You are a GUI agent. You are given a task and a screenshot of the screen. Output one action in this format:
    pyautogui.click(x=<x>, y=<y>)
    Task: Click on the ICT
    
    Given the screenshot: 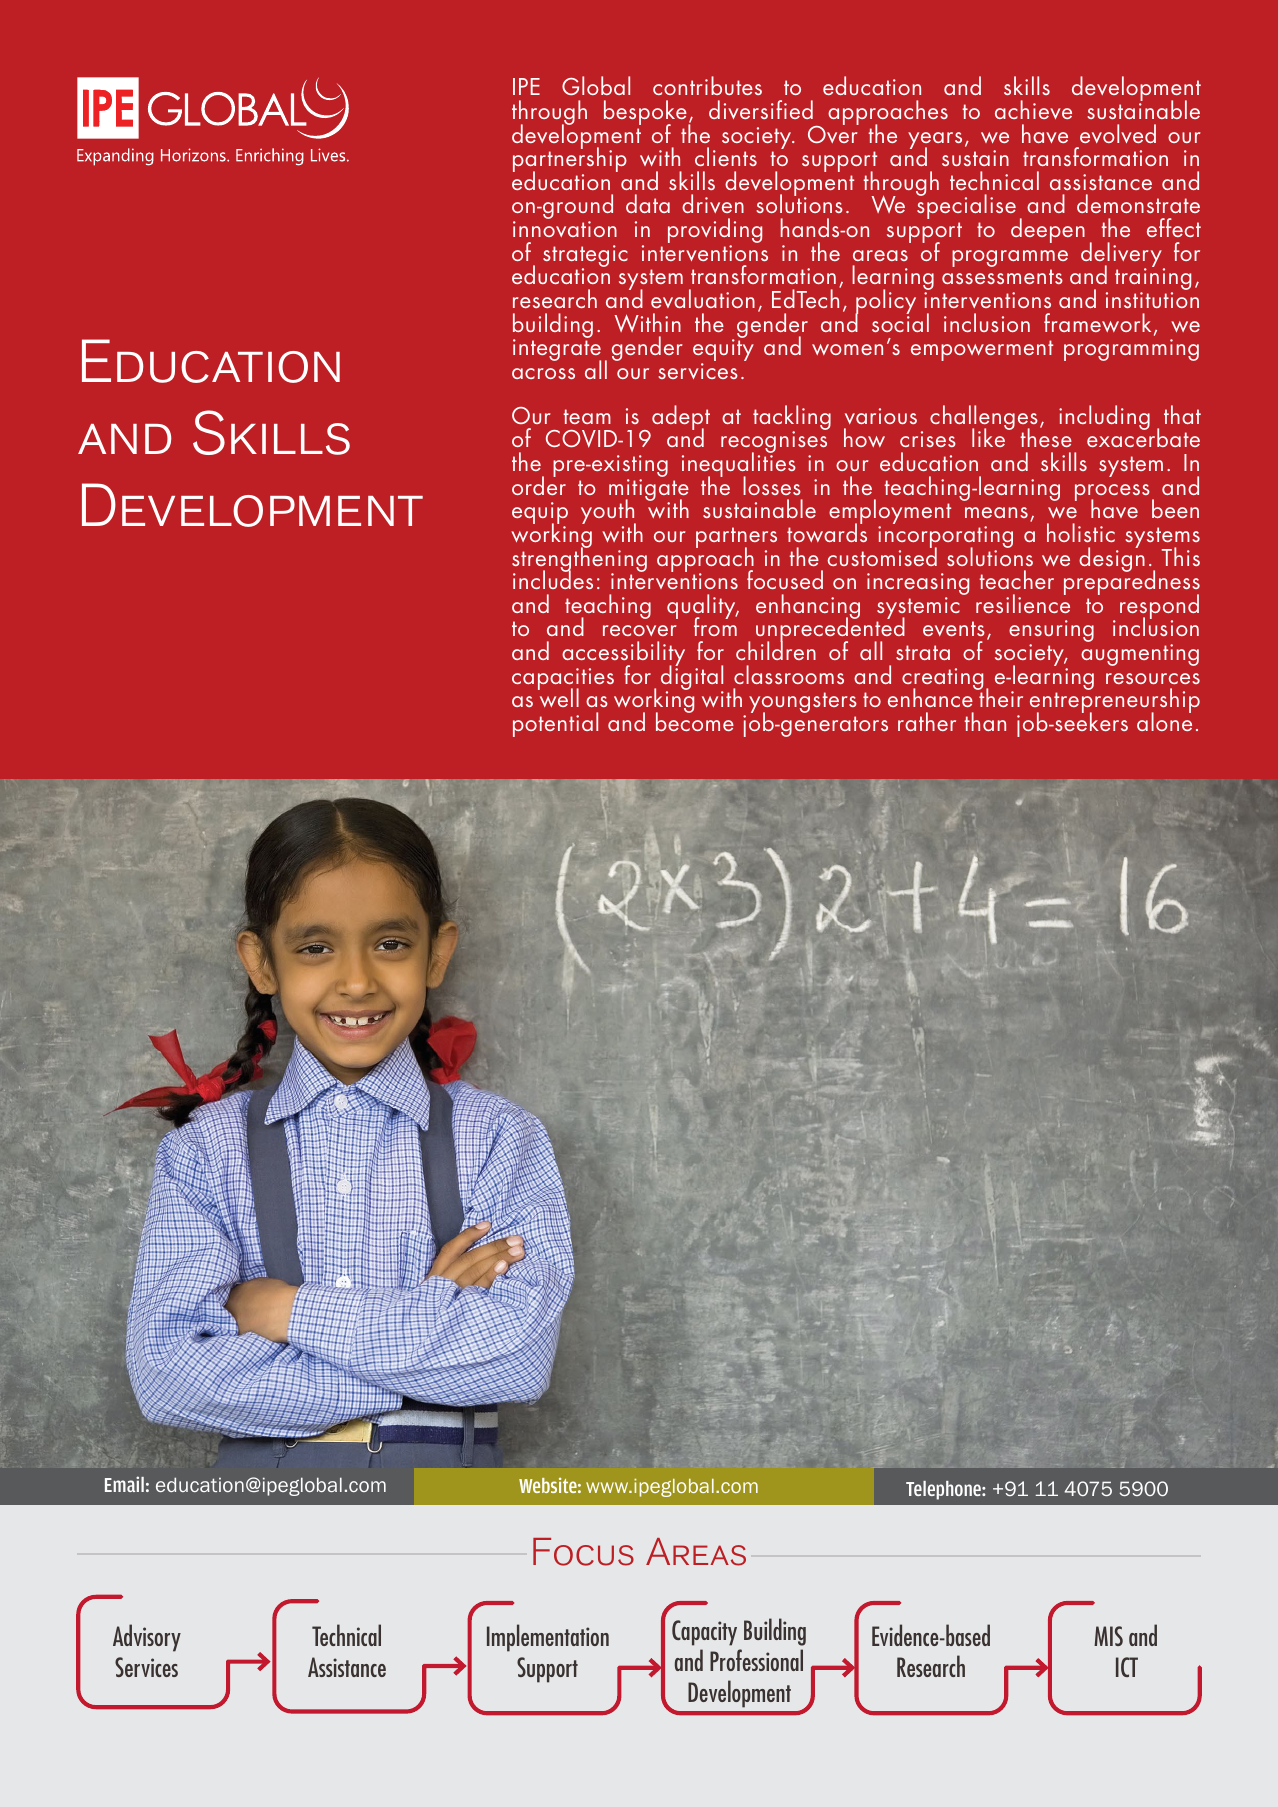 What is the action you would take?
    pyautogui.click(x=1127, y=1667)
